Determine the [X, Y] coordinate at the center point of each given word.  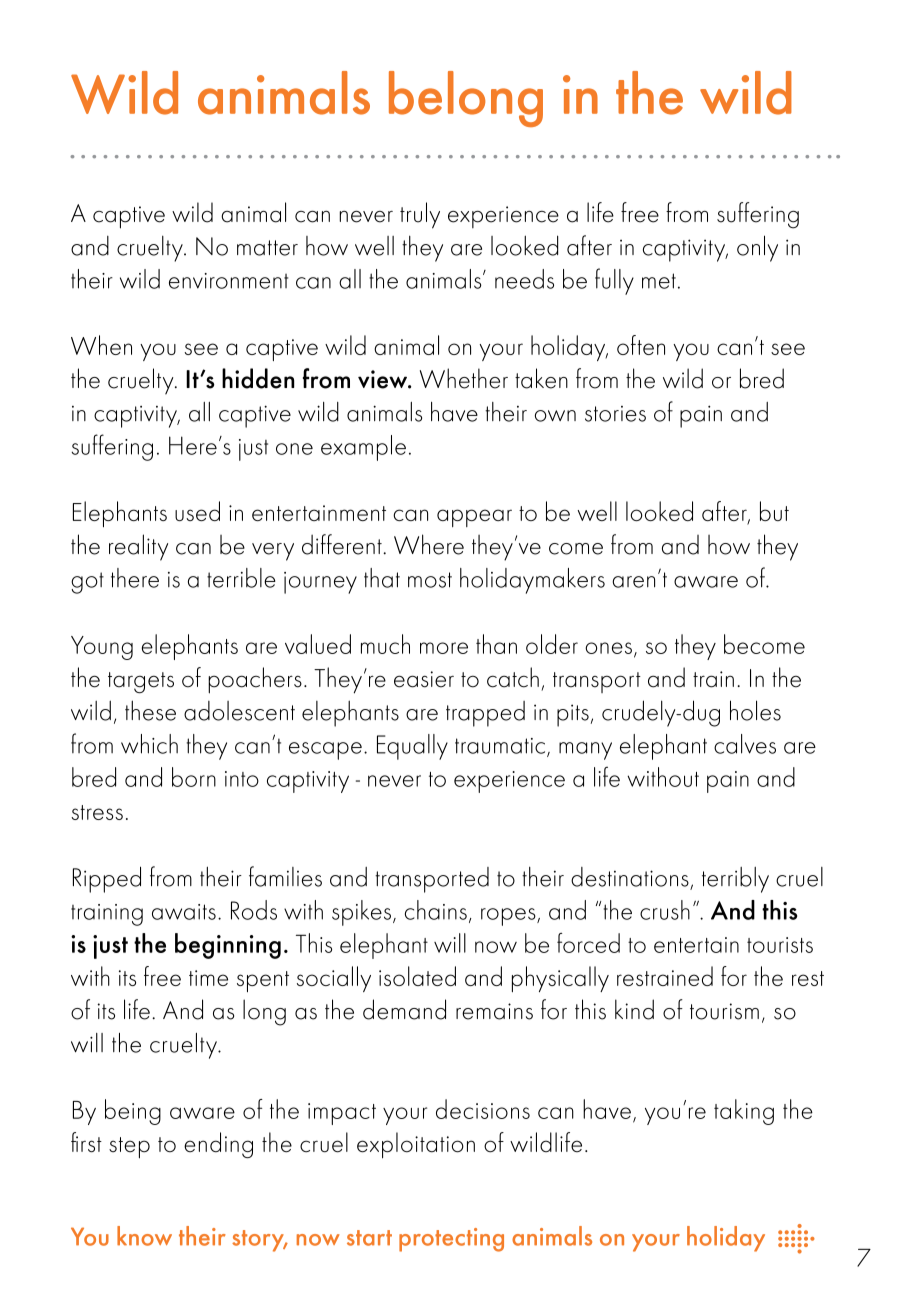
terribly [735, 880]
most [430, 580]
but [774, 511]
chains [436, 910]
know [144, 1236]
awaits [184, 912]
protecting [451, 1240]
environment [228, 281]
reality [138, 547]
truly [420, 215]
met [659, 281]
